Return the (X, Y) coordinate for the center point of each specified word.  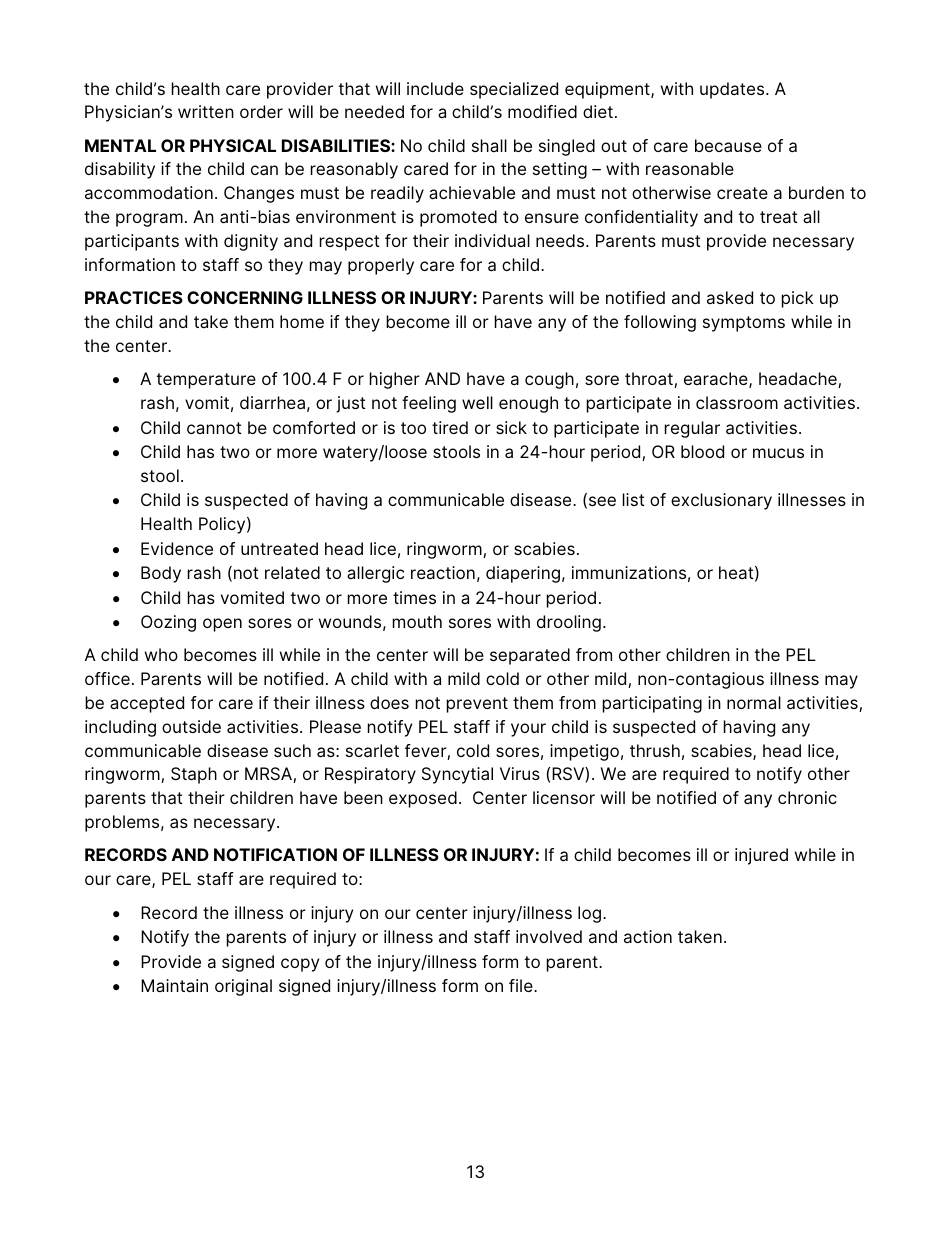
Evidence (177, 548)
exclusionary (721, 501)
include (435, 88)
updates (733, 90)
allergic (375, 574)
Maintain (174, 985)
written (206, 111)
